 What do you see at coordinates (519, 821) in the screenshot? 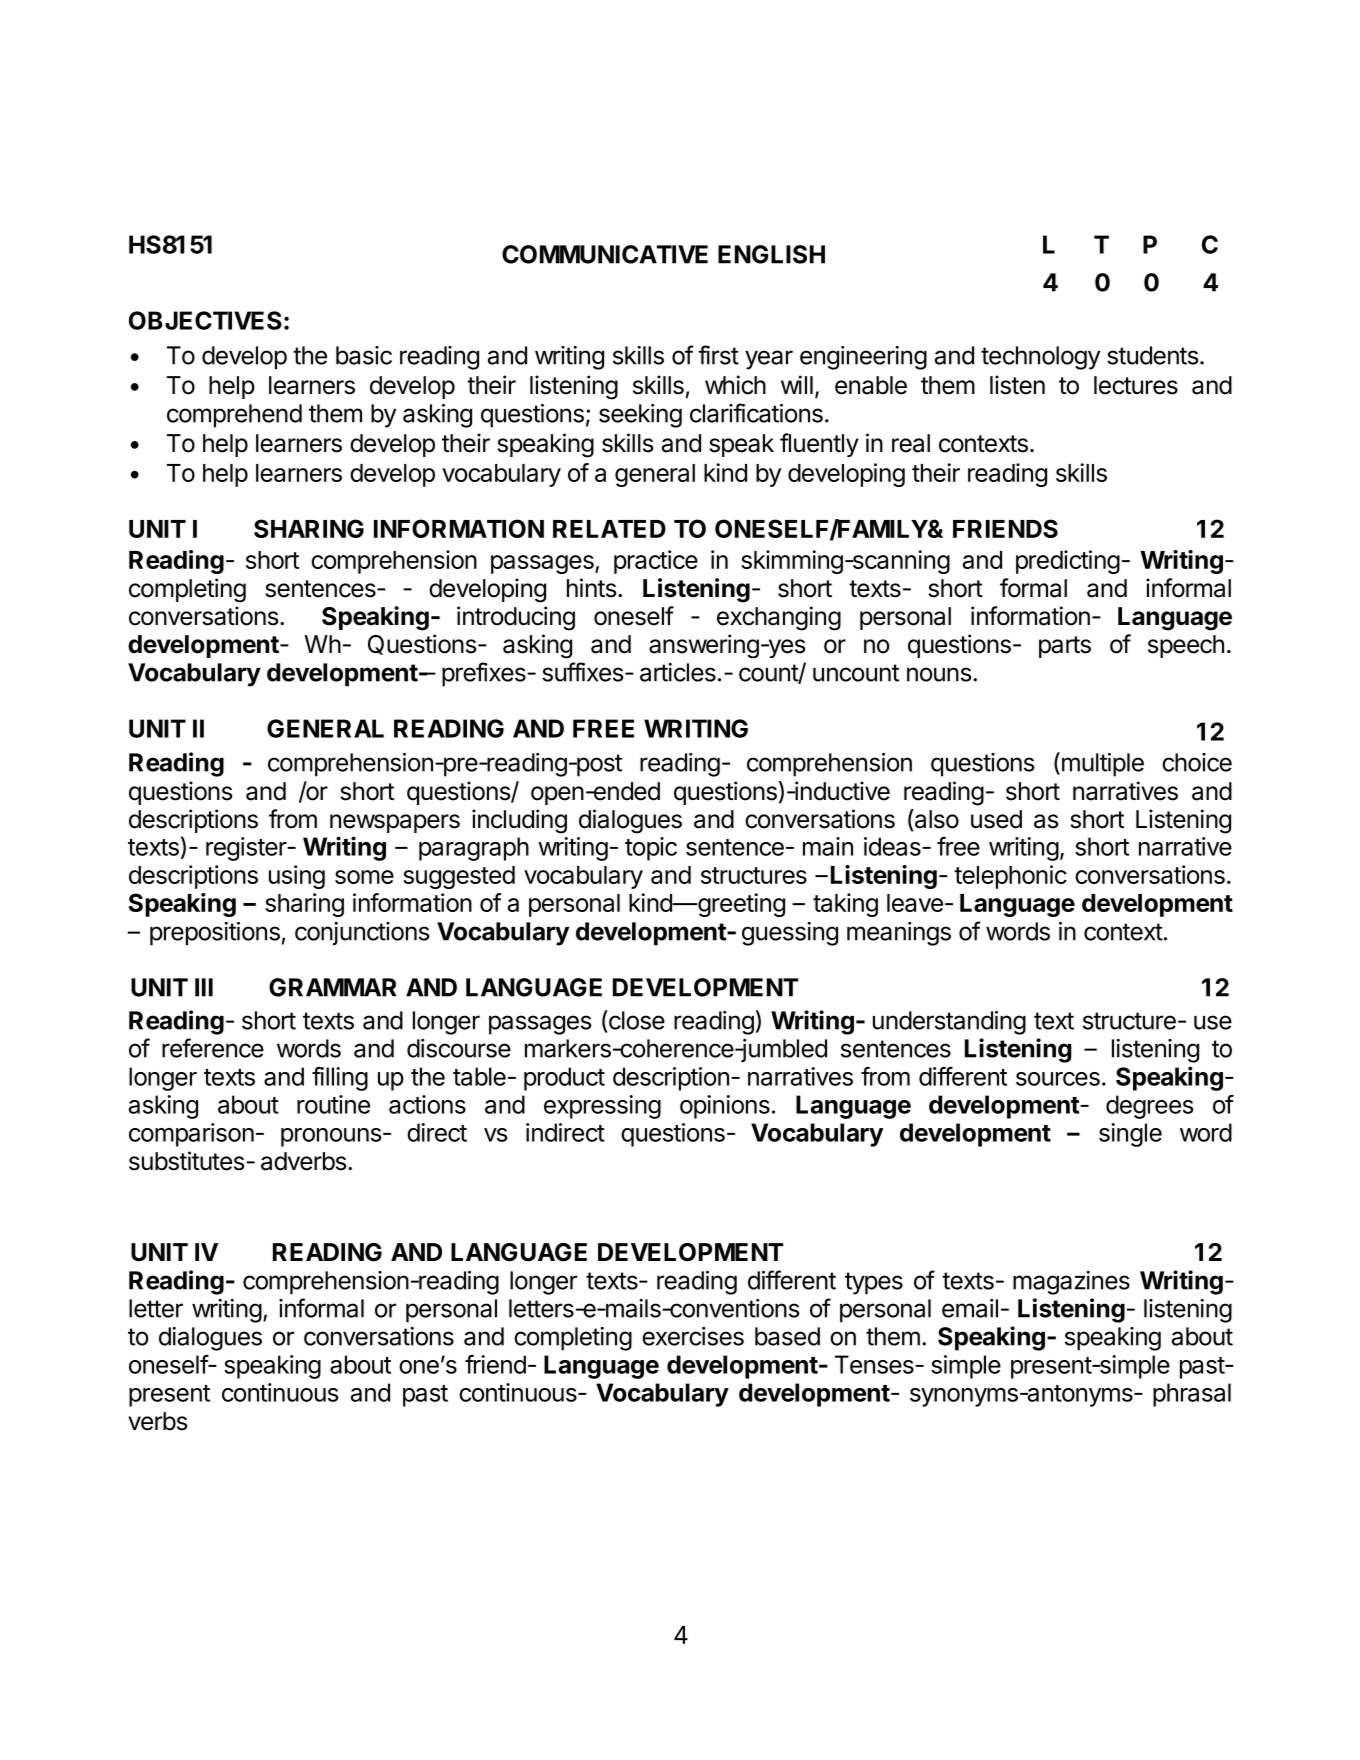
I see `including` at bounding box center [519, 821].
